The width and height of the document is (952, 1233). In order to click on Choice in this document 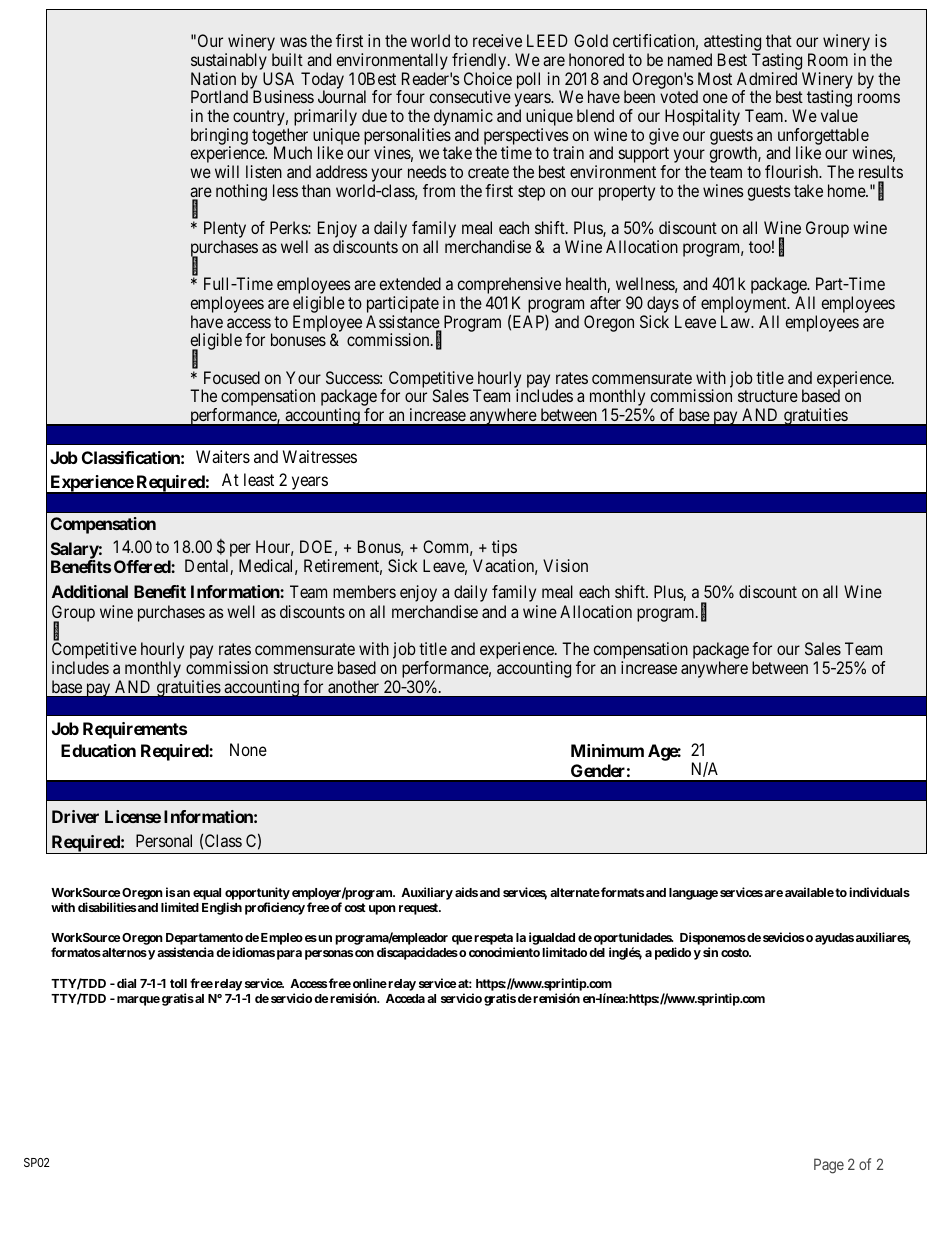, I will do `click(488, 78)`.
